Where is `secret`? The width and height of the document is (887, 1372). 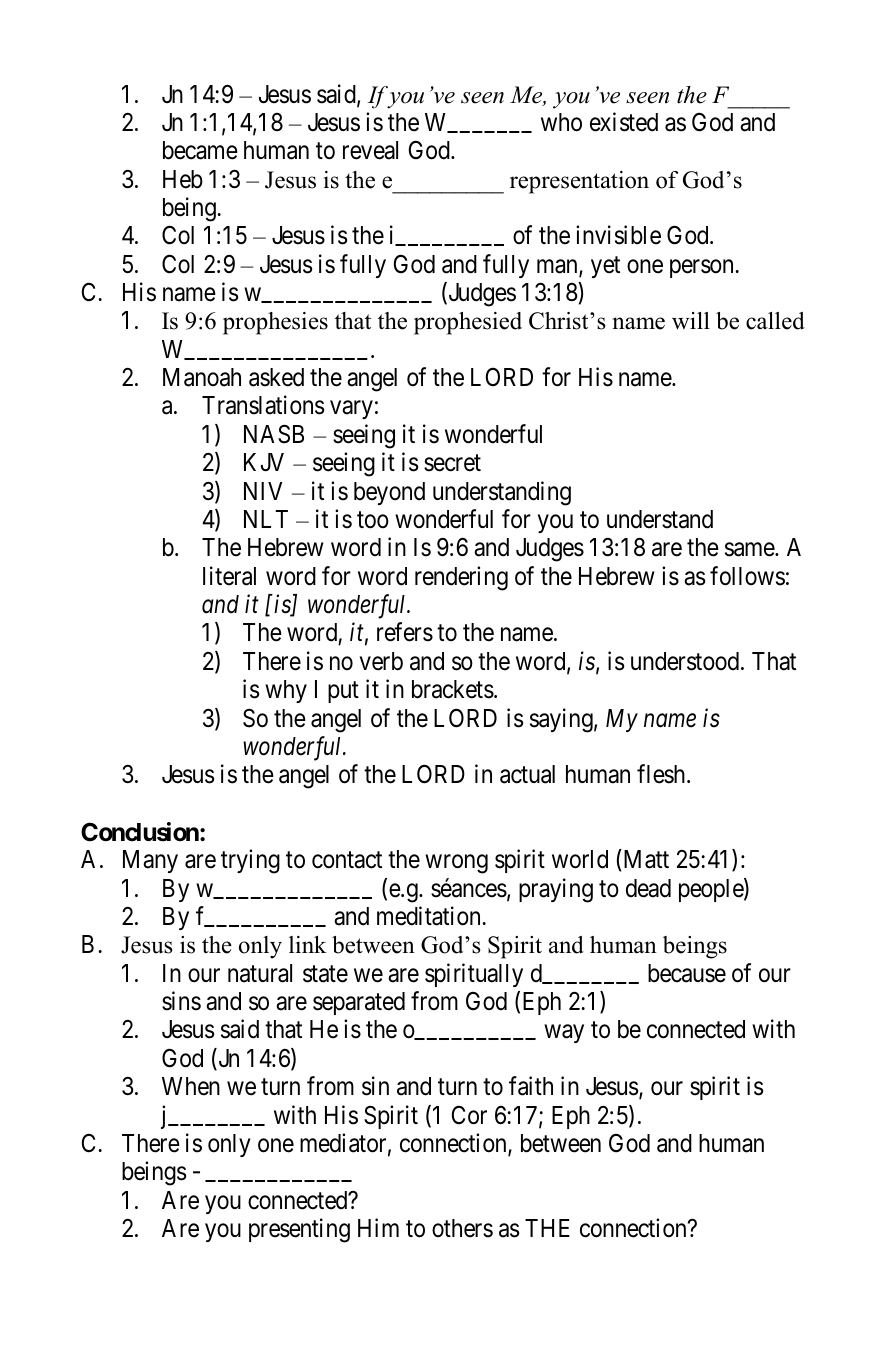
secret is located at coordinates (452, 463).
